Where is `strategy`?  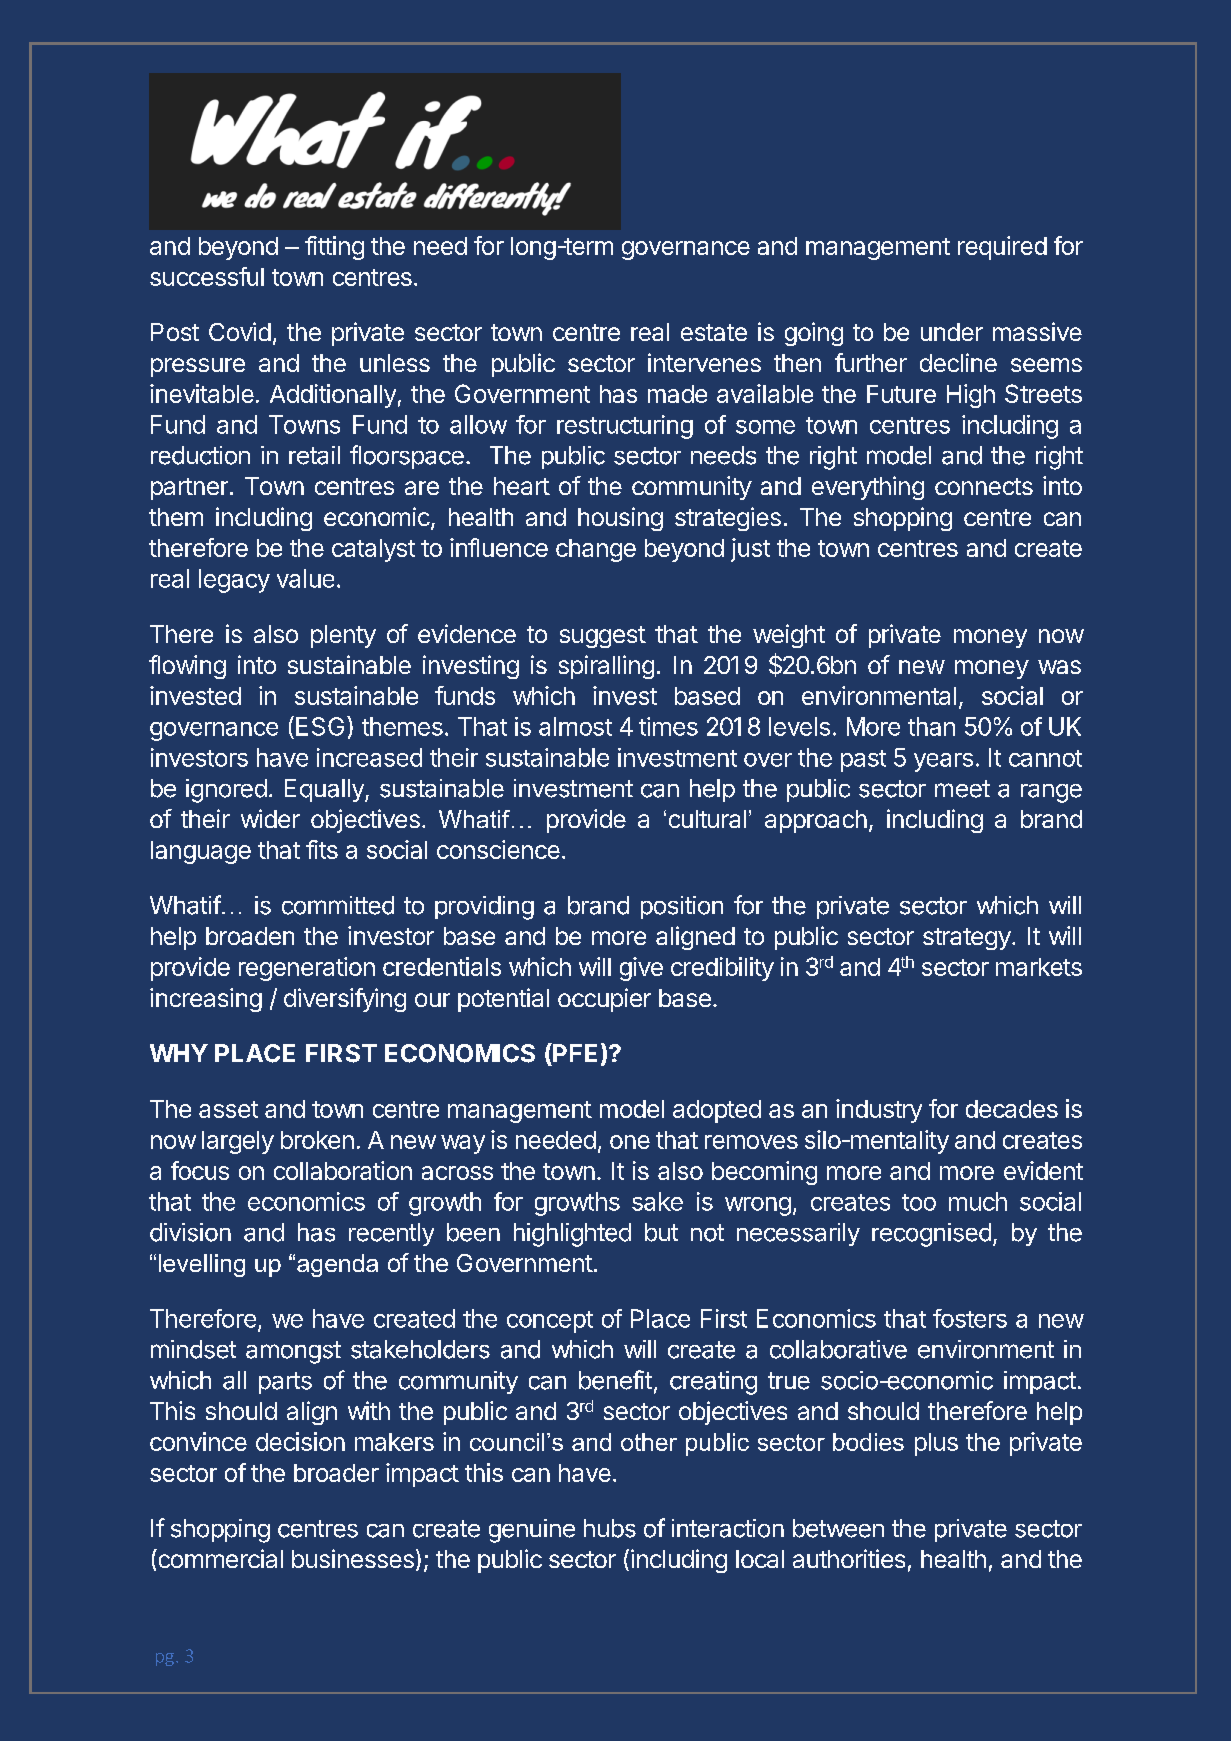 strategy is located at coordinates (967, 939).
